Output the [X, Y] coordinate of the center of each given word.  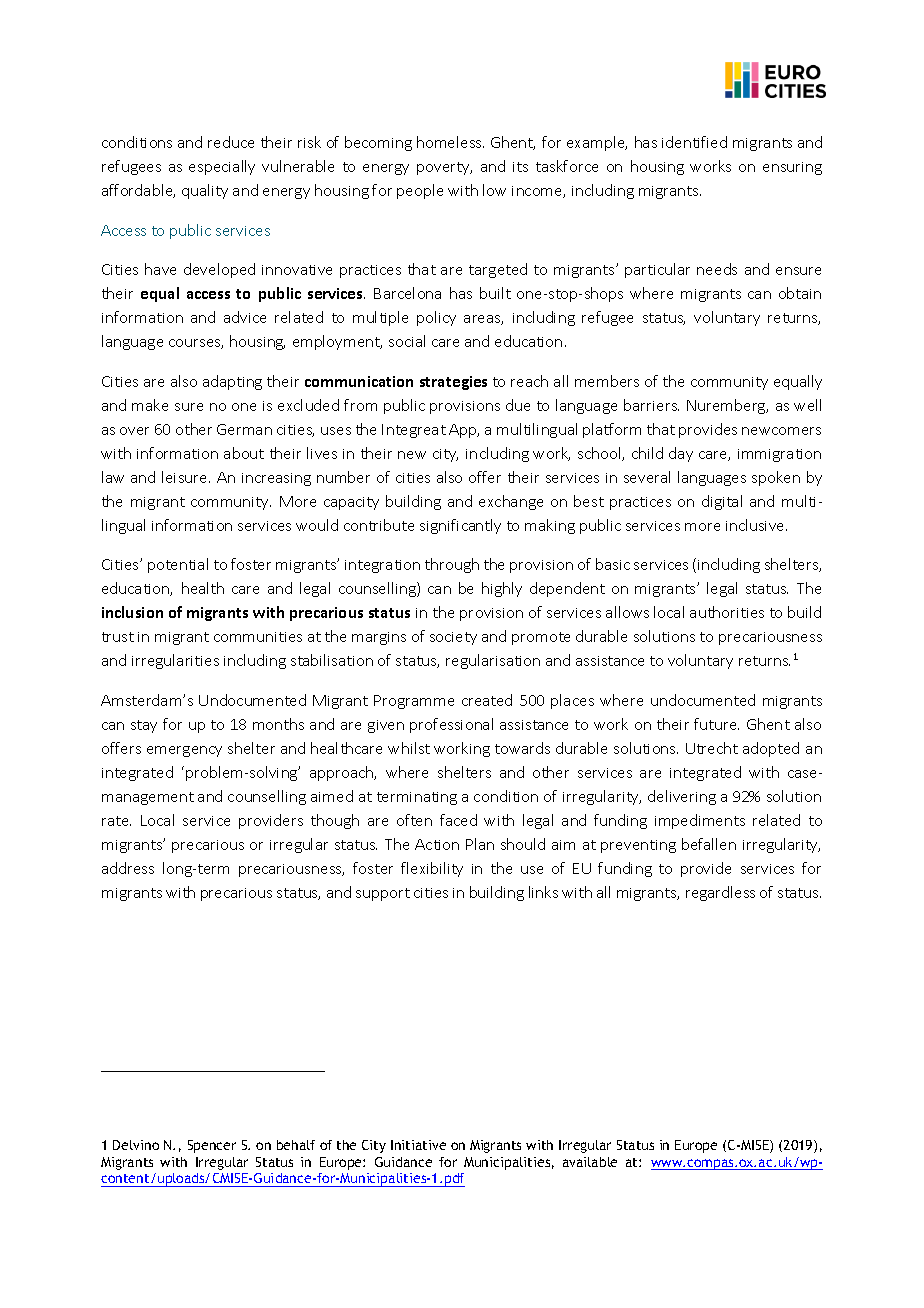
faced [458, 820]
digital [722, 502]
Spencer [212, 1146]
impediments [700, 821]
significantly [460, 526]
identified [694, 142]
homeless [450, 142]
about [244, 453]
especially [222, 167]
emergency [184, 751]
